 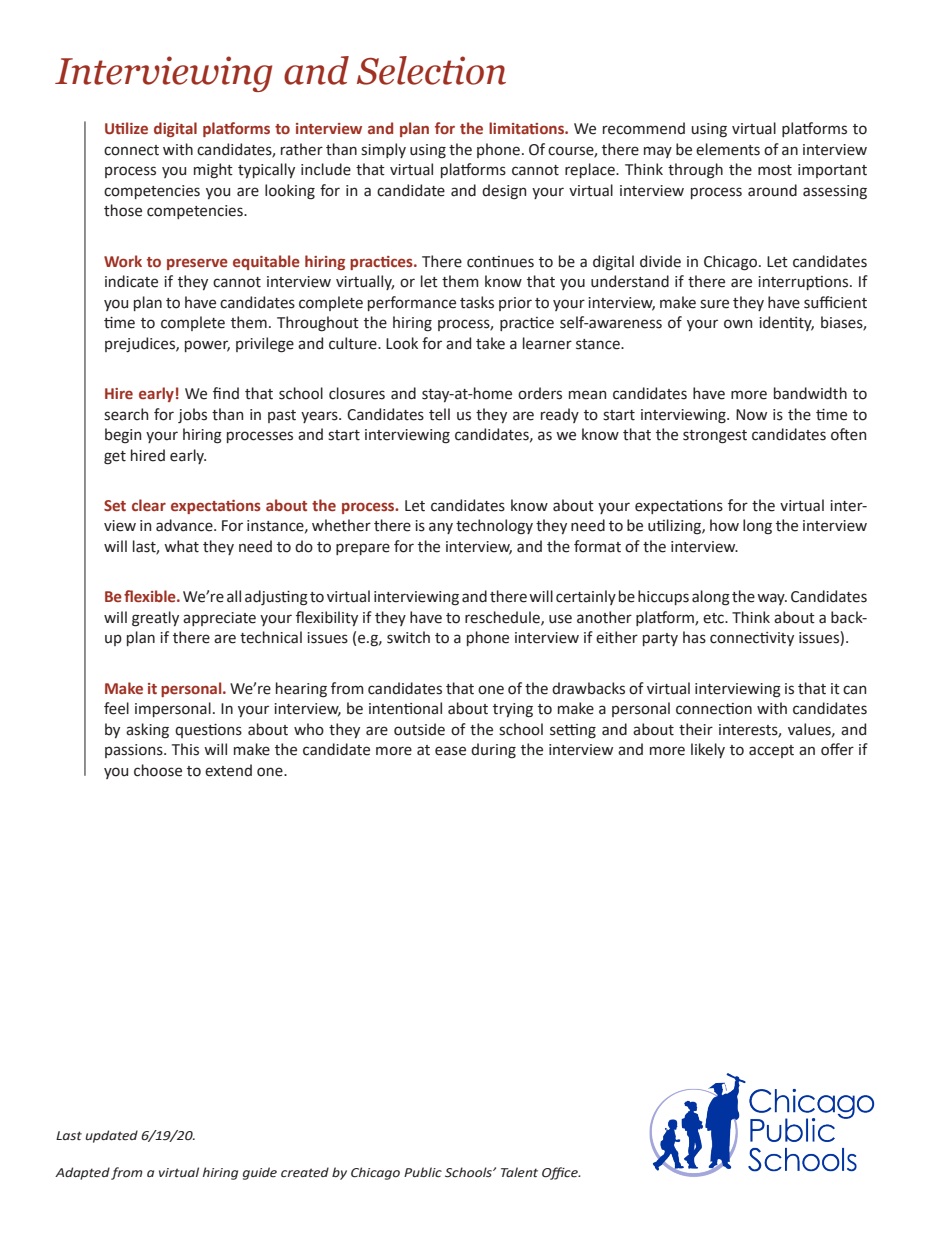 What do you see at coordinates (772, 599) in the document?
I see `way` at bounding box center [772, 599].
